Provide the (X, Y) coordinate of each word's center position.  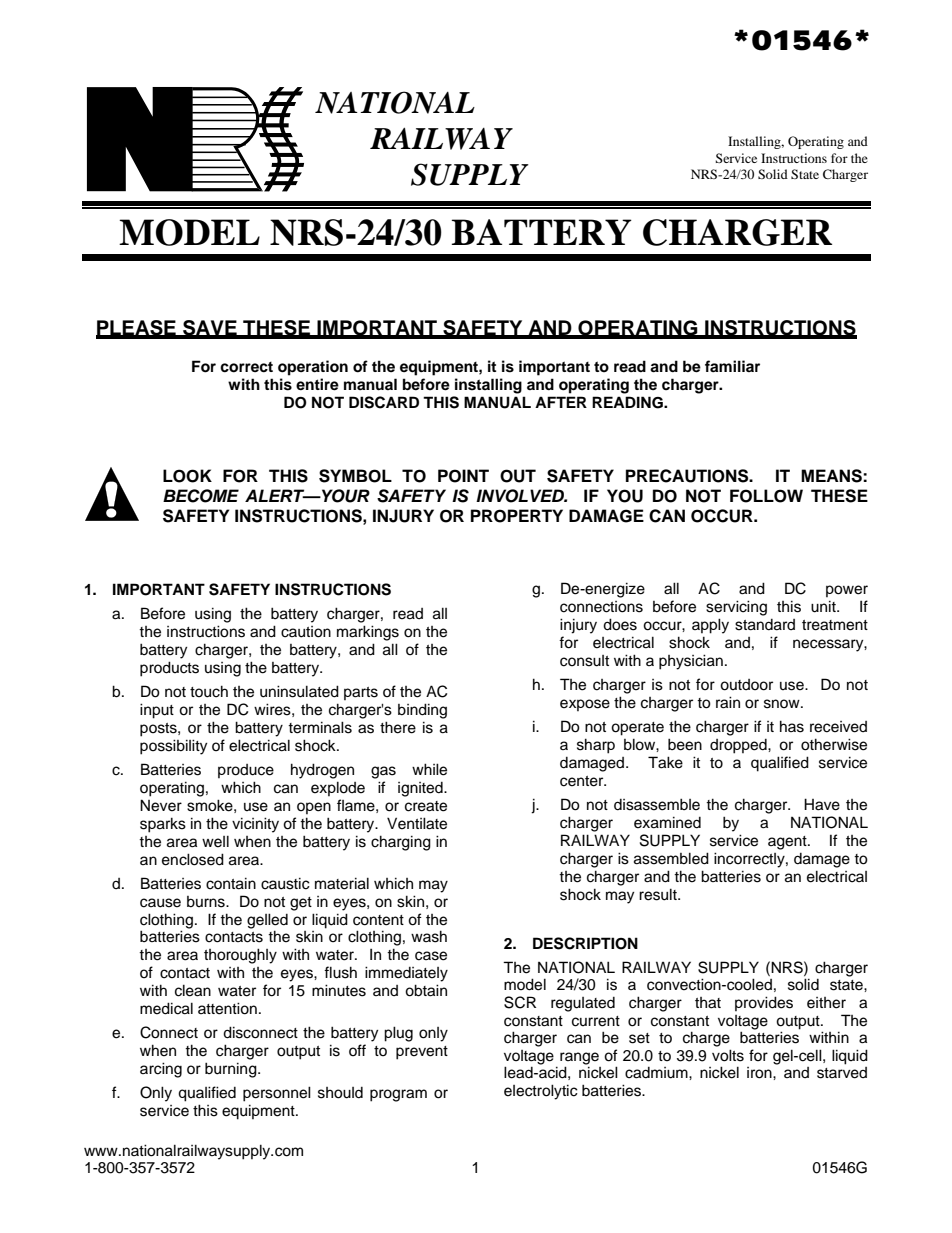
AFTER (561, 402)
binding (422, 711)
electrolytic (541, 1092)
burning (232, 1070)
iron (760, 1073)
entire (317, 384)
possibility (173, 747)
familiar (732, 366)
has (792, 726)
